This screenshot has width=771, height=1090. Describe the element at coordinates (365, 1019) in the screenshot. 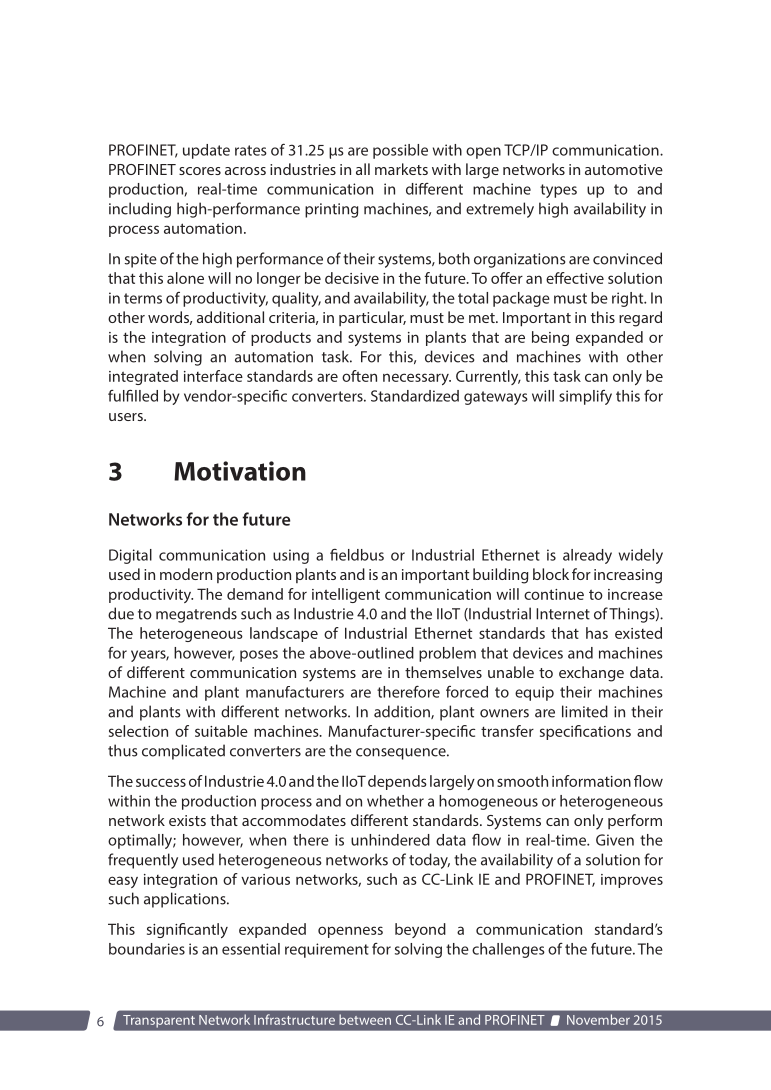

I see `between` at that location.
